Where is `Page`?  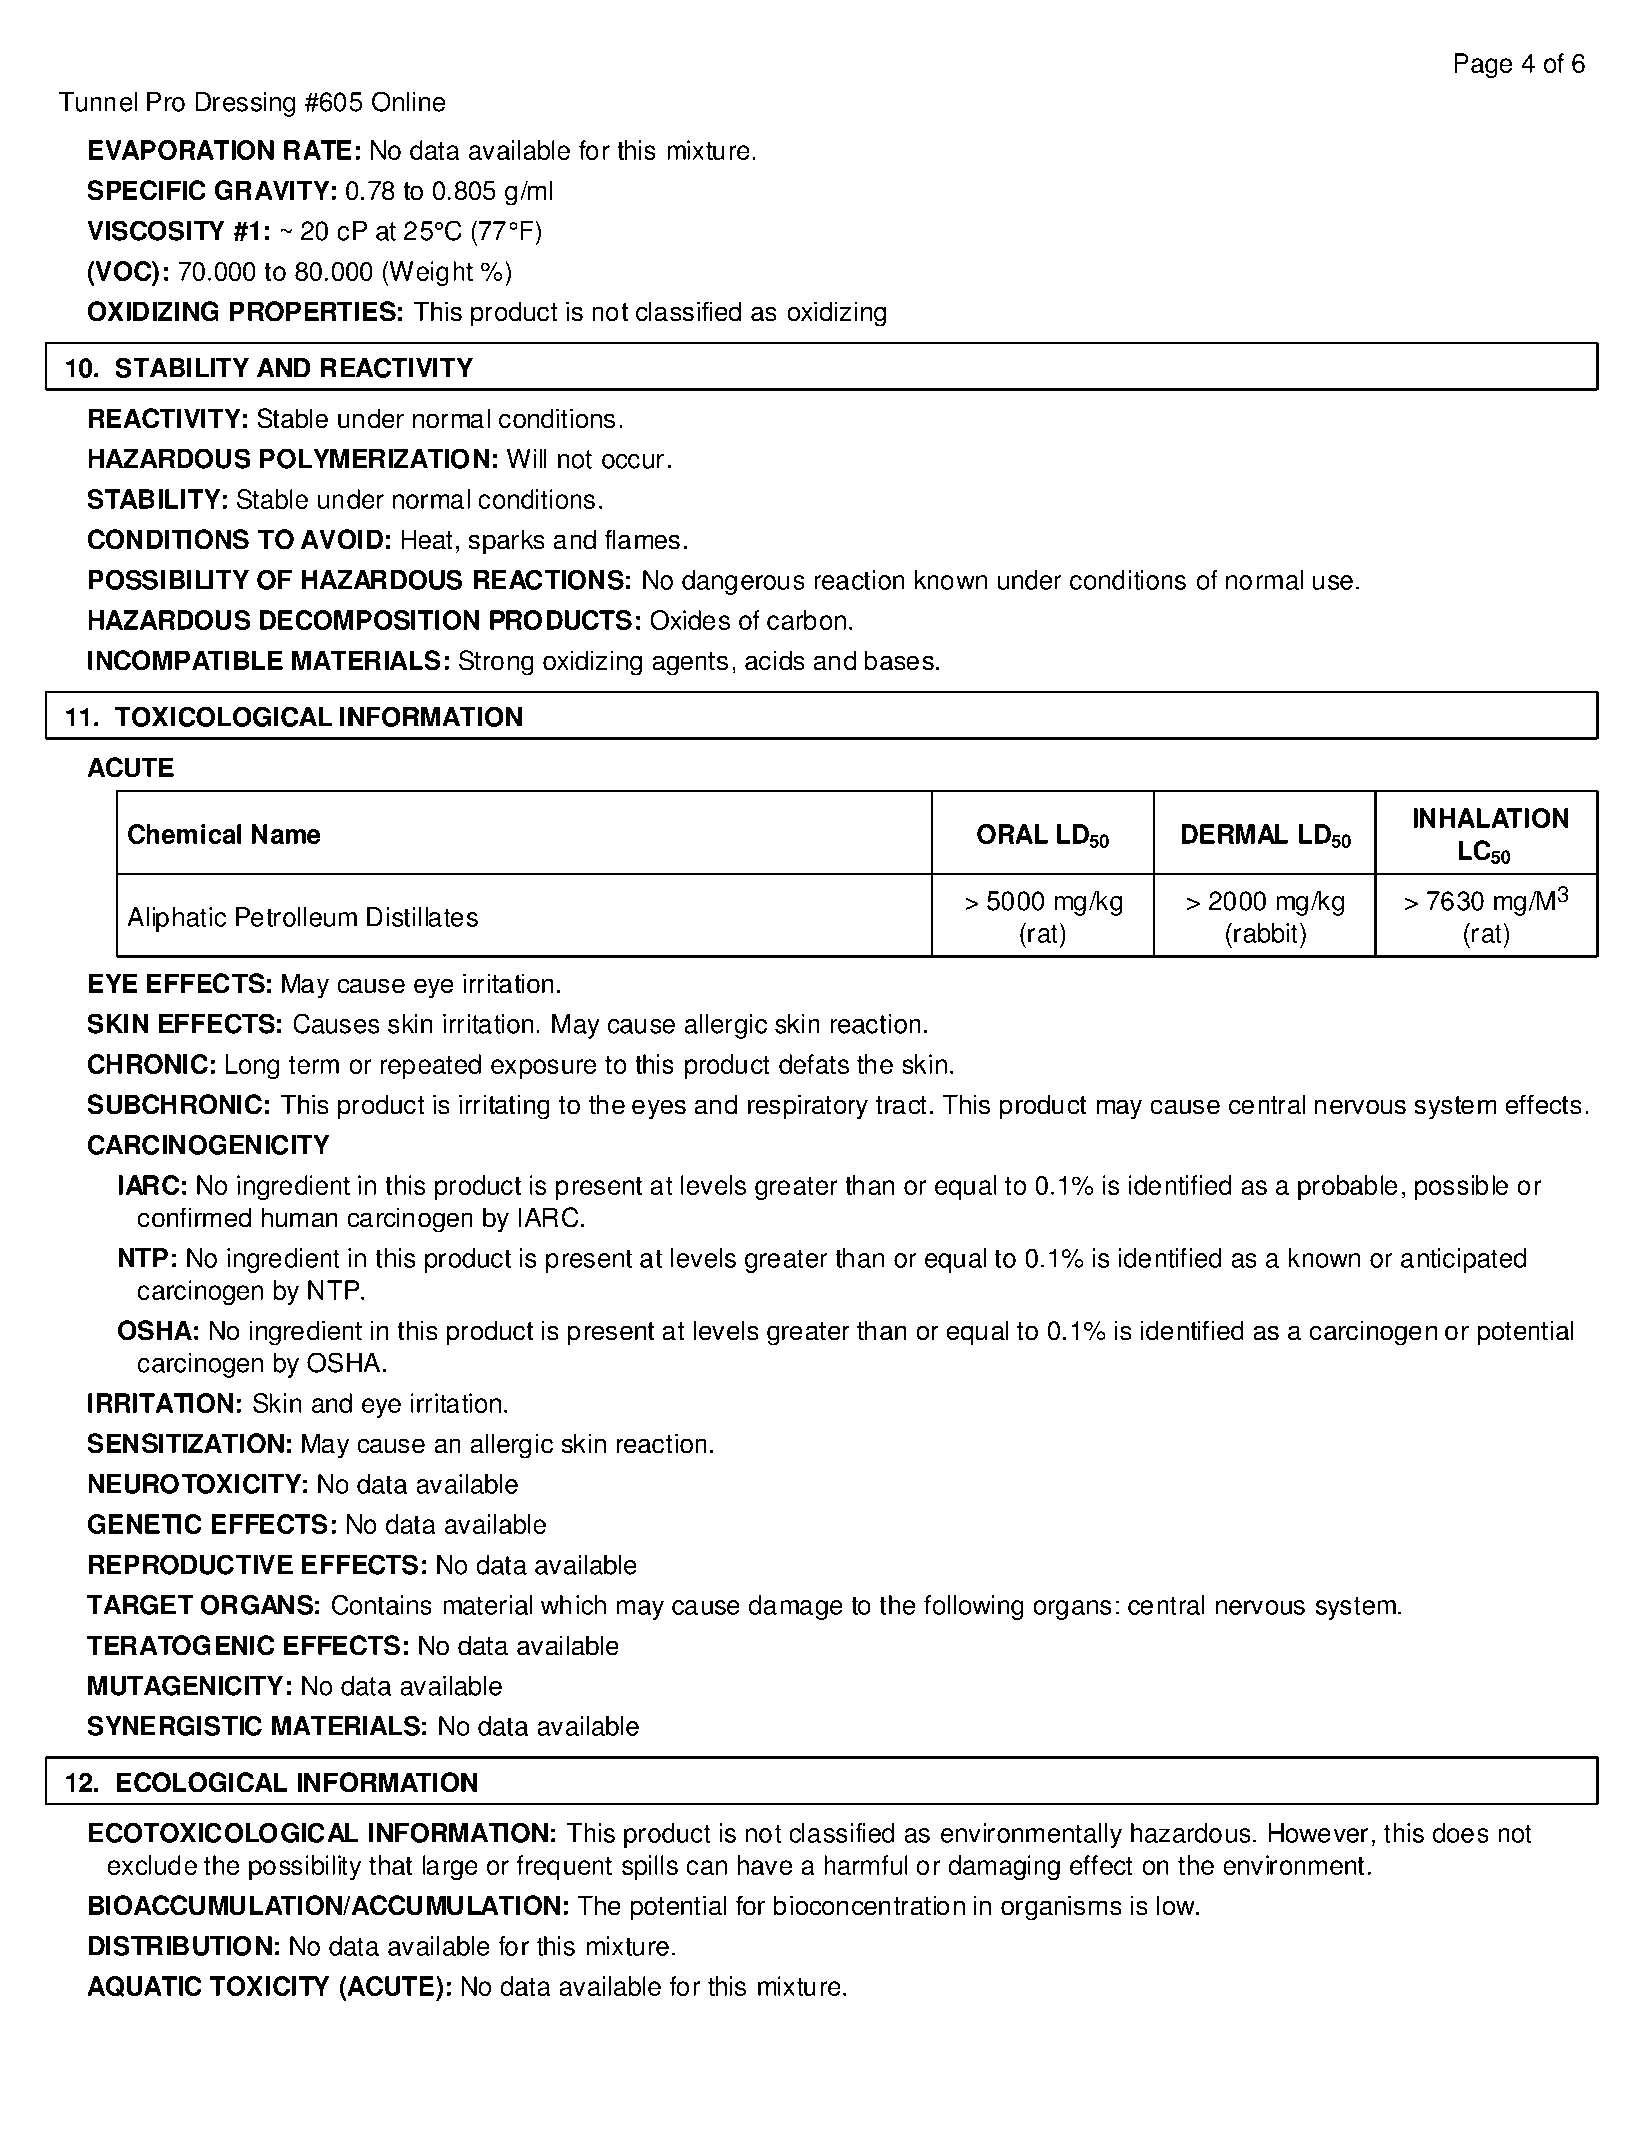 Page is located at coordinates (1483, 66).
